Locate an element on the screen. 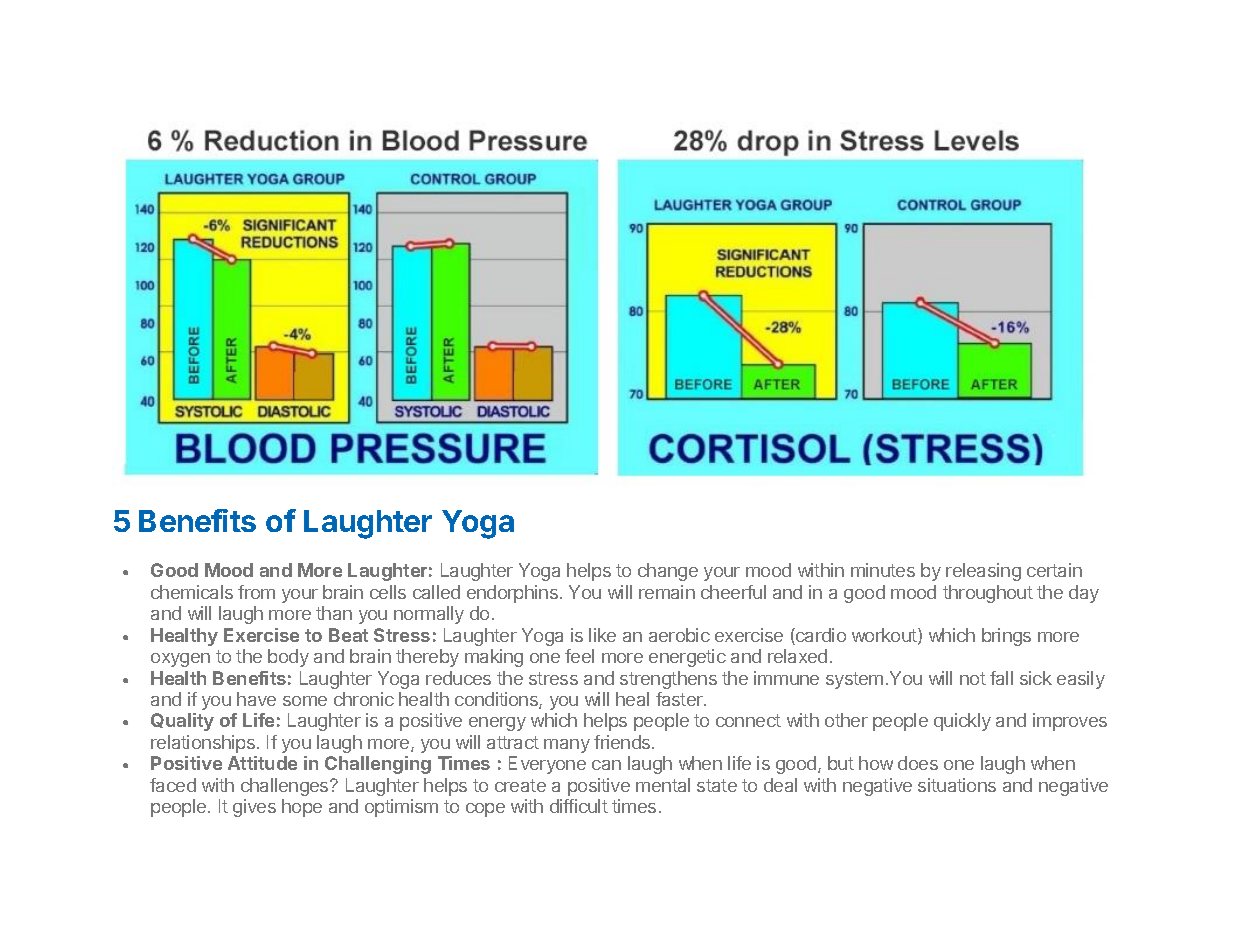  have is located at coordinates (256, 699).
